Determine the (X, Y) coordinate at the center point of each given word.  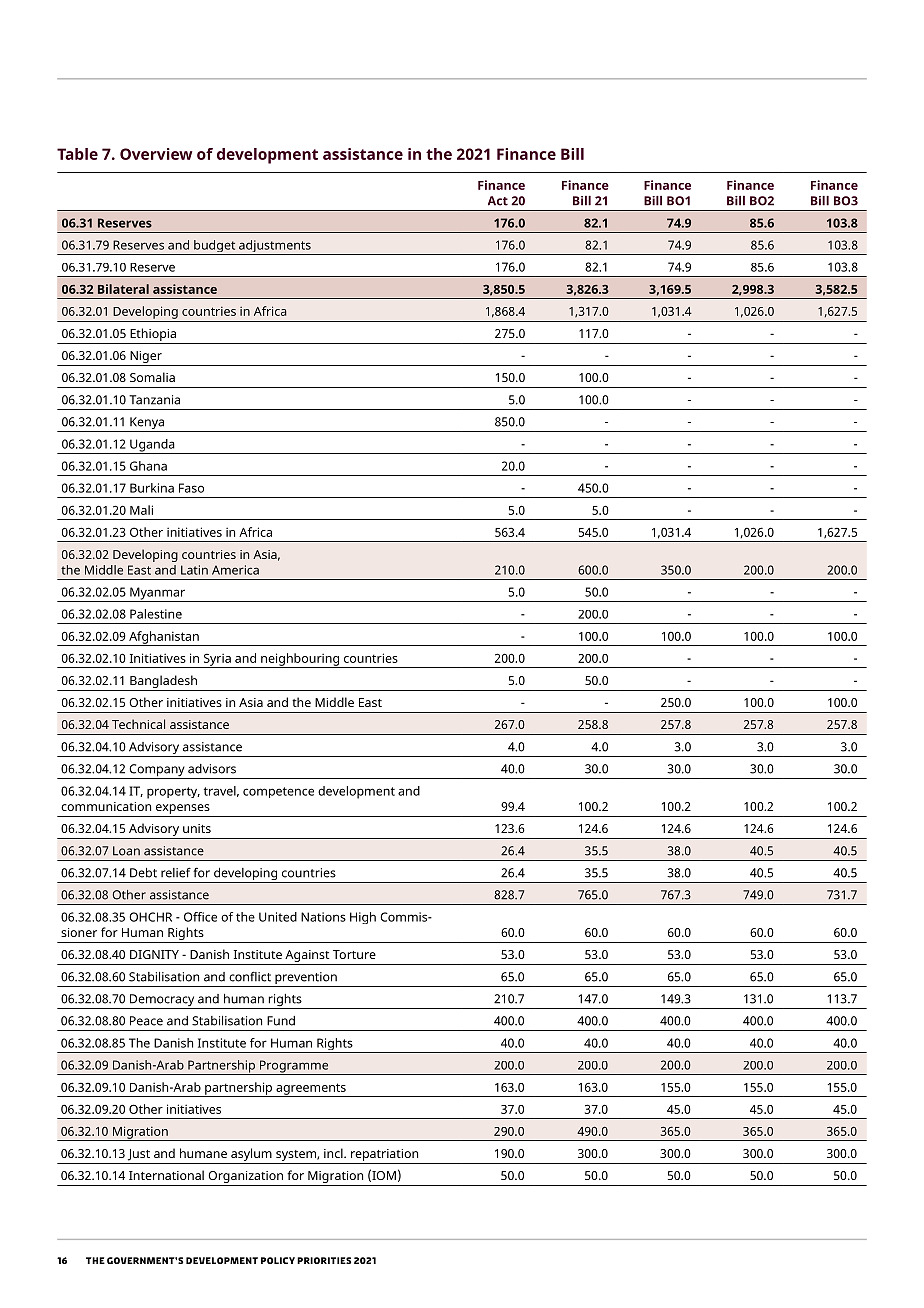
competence (278, 792)
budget (215, 247)
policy (278, 1260)
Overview (156, 154)
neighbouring (300, 660)
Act (498, 201)
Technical (138, 724)
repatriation (384, 1155)
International (166, 1175)
